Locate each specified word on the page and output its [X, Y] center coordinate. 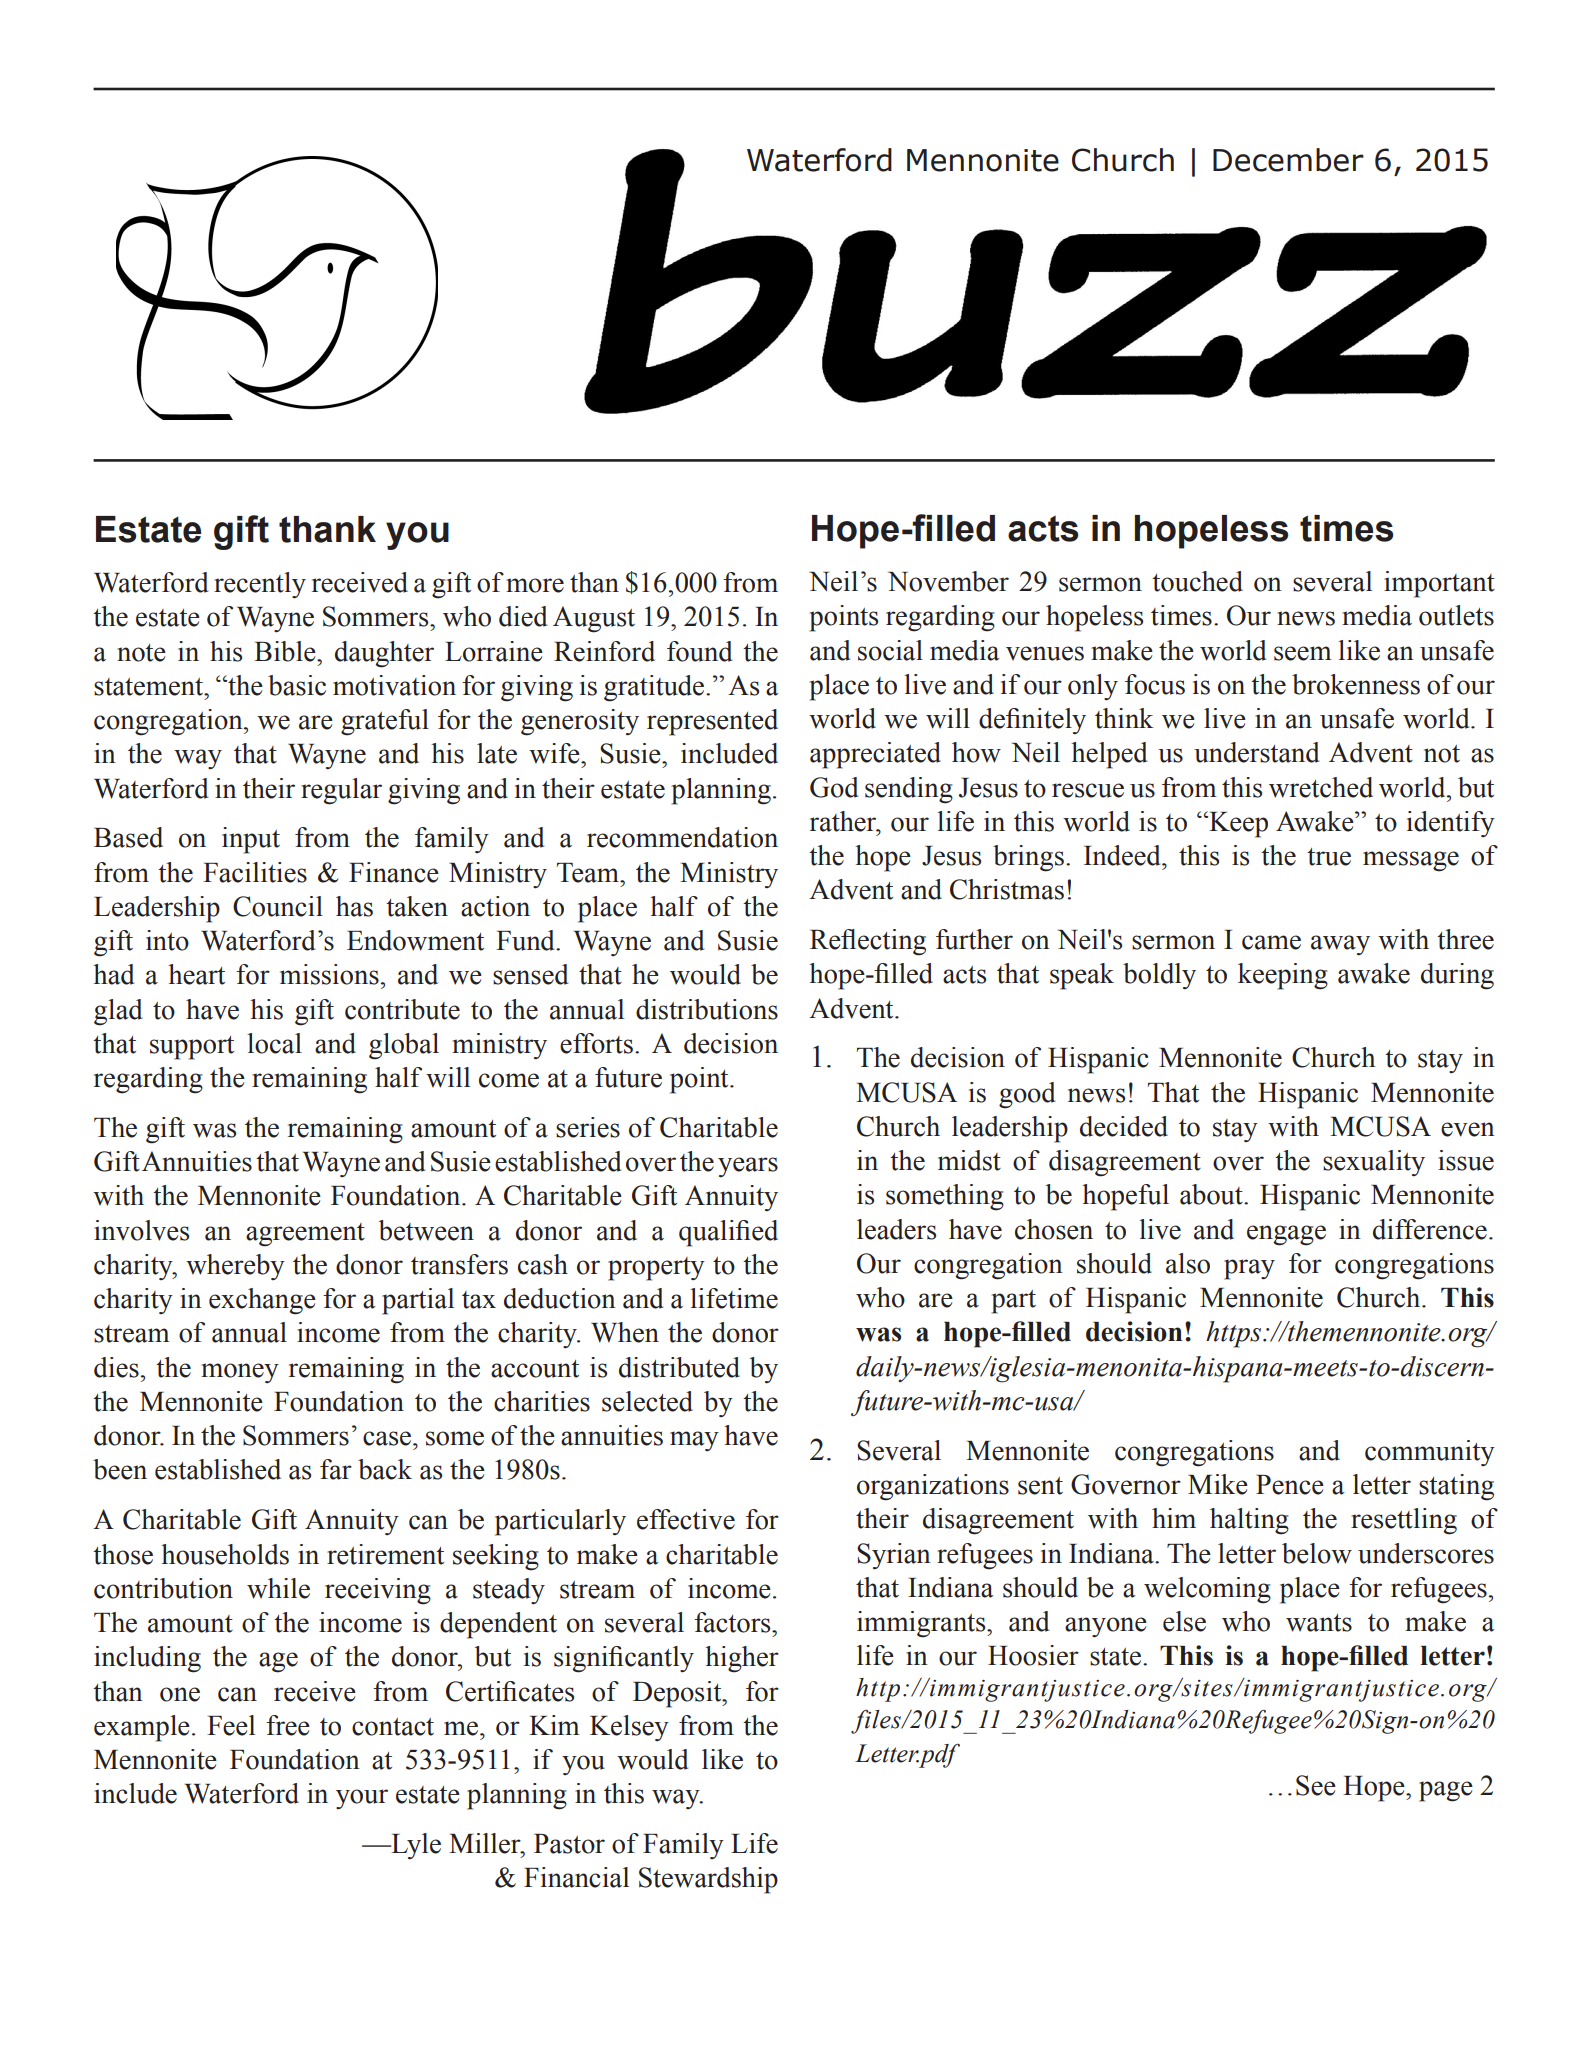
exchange [262, 1301]
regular [341, 791]
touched [1197, 581]
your [362, 1799]
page [1446, 1791]
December [1288, 160]
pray [1249, 1269]
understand [1256, 752]
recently [260, 585]
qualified [728, 1233]
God [834, 787]
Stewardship [708, 1880]
